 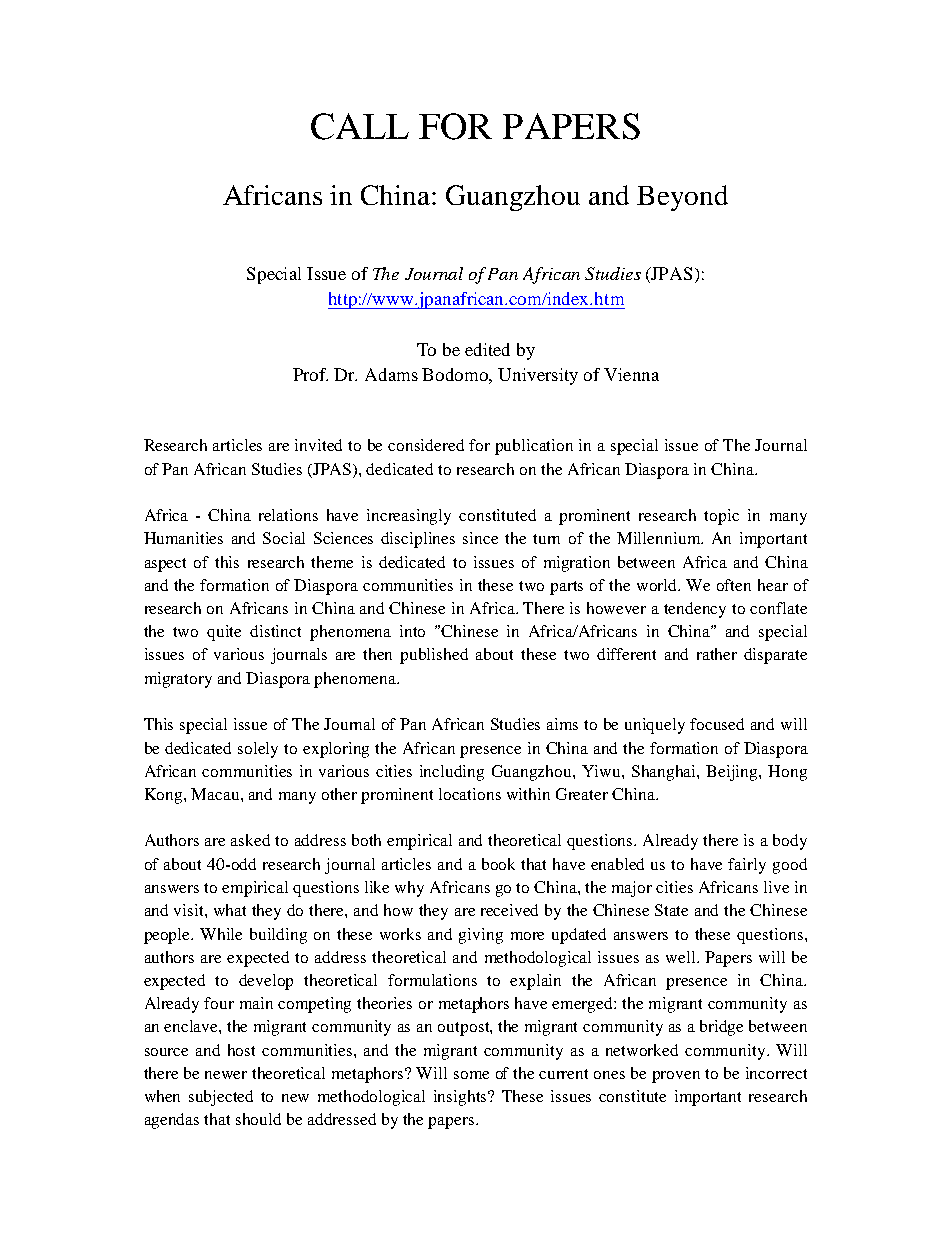 I want to click on Beyond, so click(x=682, y=198).
